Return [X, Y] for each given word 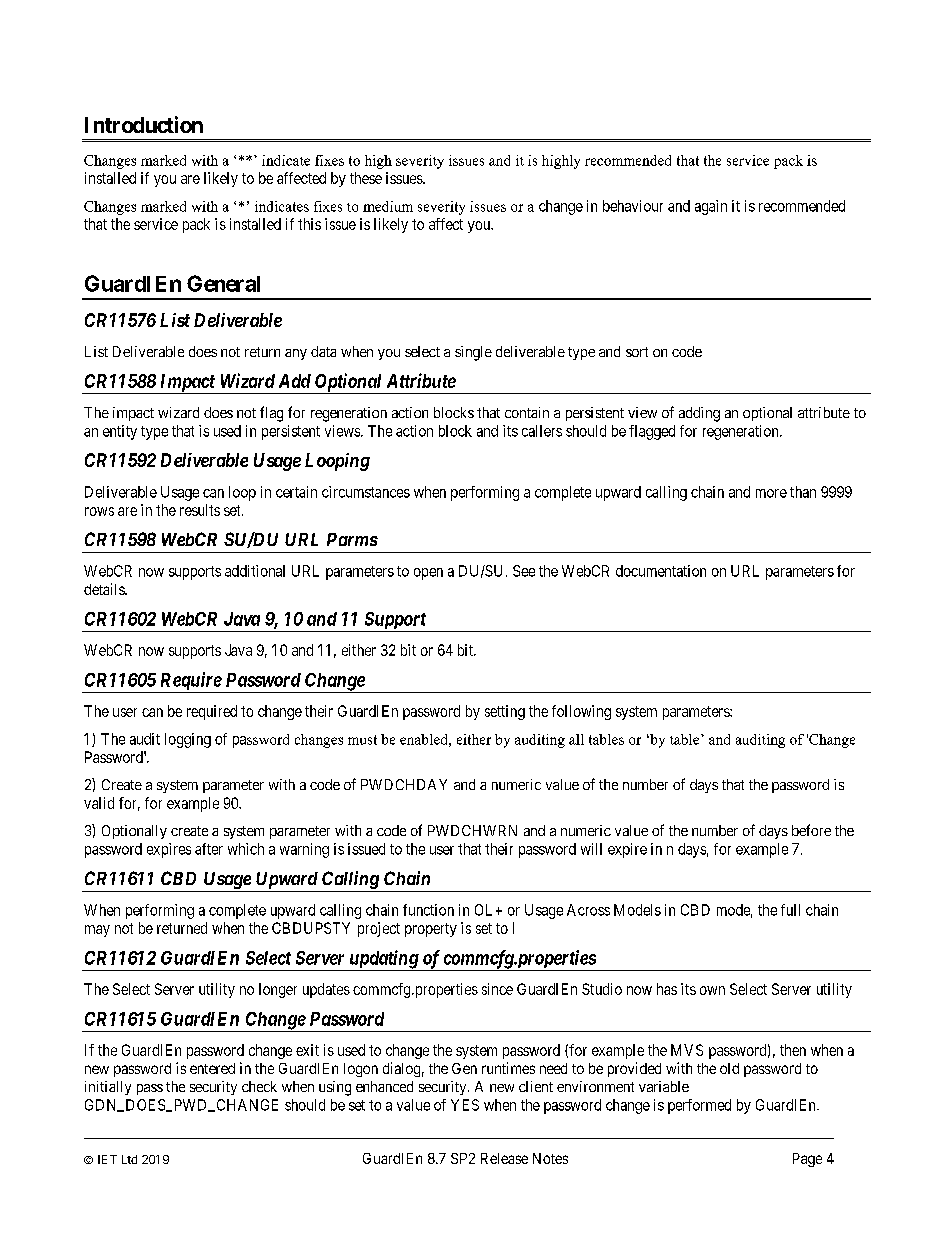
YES [465, 1105]
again [711, 207]
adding [699, 414]
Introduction [144, 124]
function [428, 910]
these [366, 178]
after [209, 849]
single [473, 353]
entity [120, 432]
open [428, 574]
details [105, 589]
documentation [661, 571]
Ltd [129, 1159]
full [790, 910]
